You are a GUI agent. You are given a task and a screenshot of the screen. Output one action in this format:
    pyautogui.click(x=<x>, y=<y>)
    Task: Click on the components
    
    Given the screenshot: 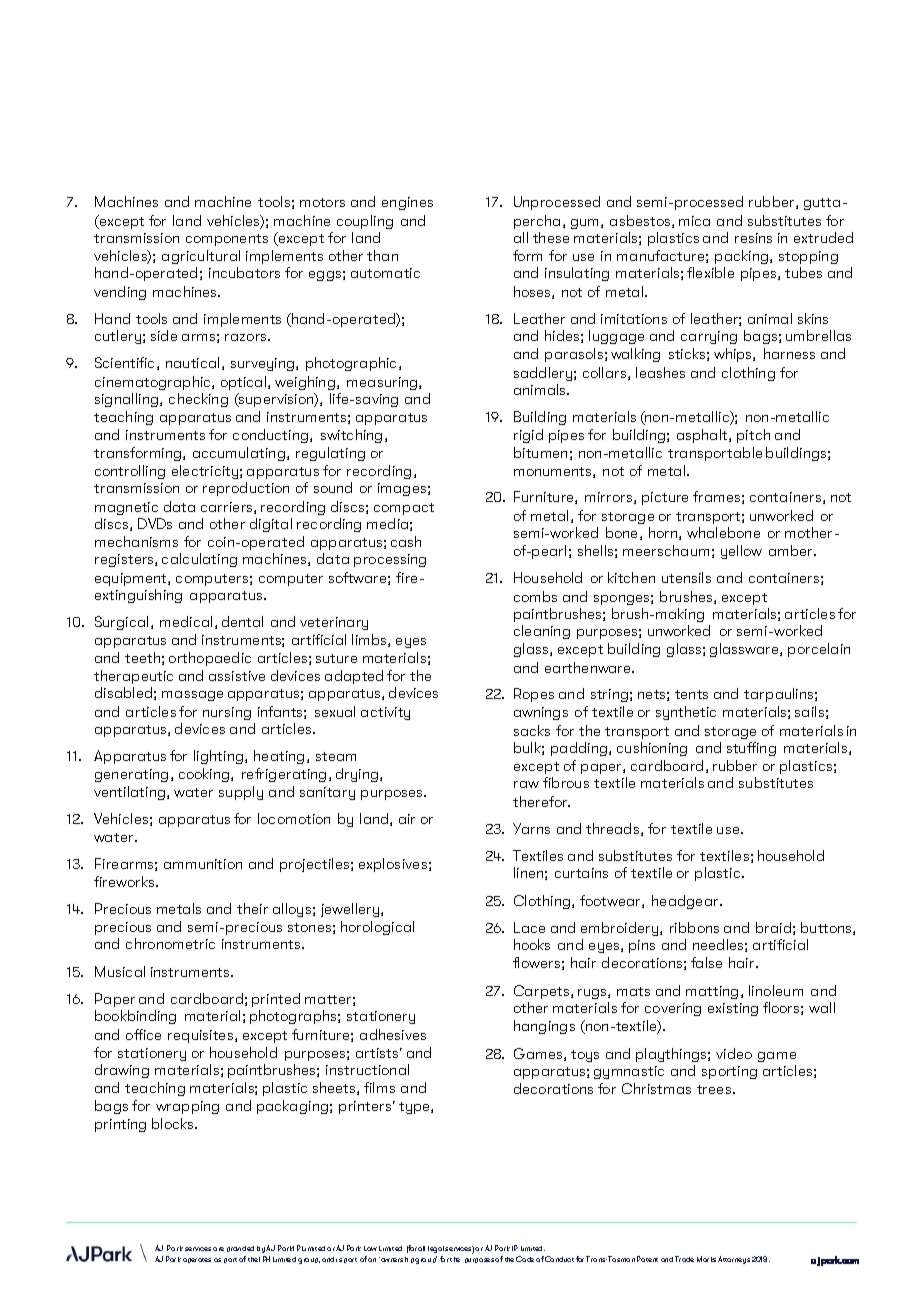 What is the action you would take?
    pyautogui.click(x=227, y=240)
